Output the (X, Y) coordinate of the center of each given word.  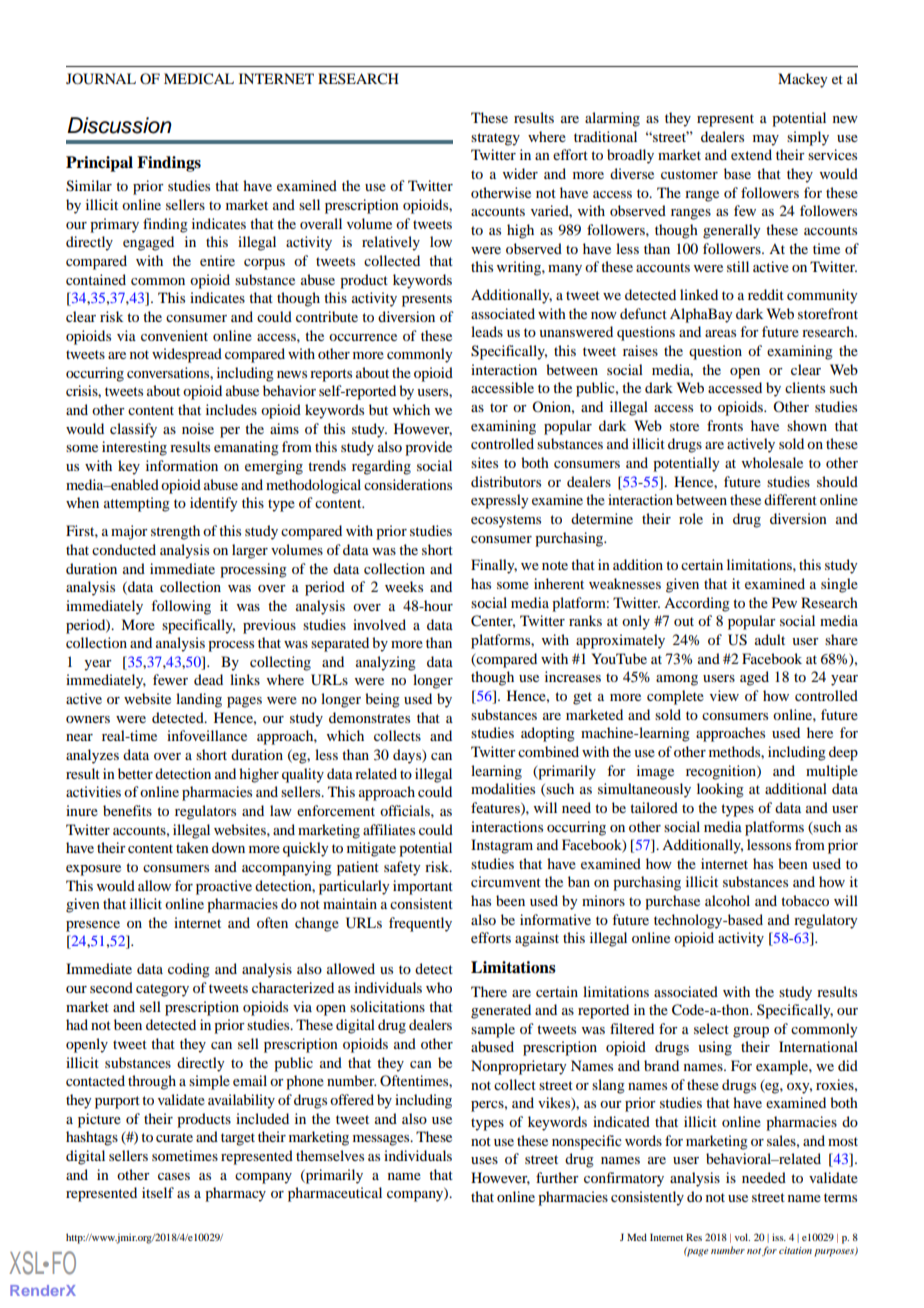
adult (770, 639)
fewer (170, 679)
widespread (187, 355)
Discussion (119, 125)
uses (484, 1160)
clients (805, 387)
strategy (495, 139)
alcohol (727, 900)
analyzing (386, 663)
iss (779, 1237)
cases (174, 1176)
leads (487, 331)
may (766, 140)
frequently (420, 924)
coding (189, 970)
